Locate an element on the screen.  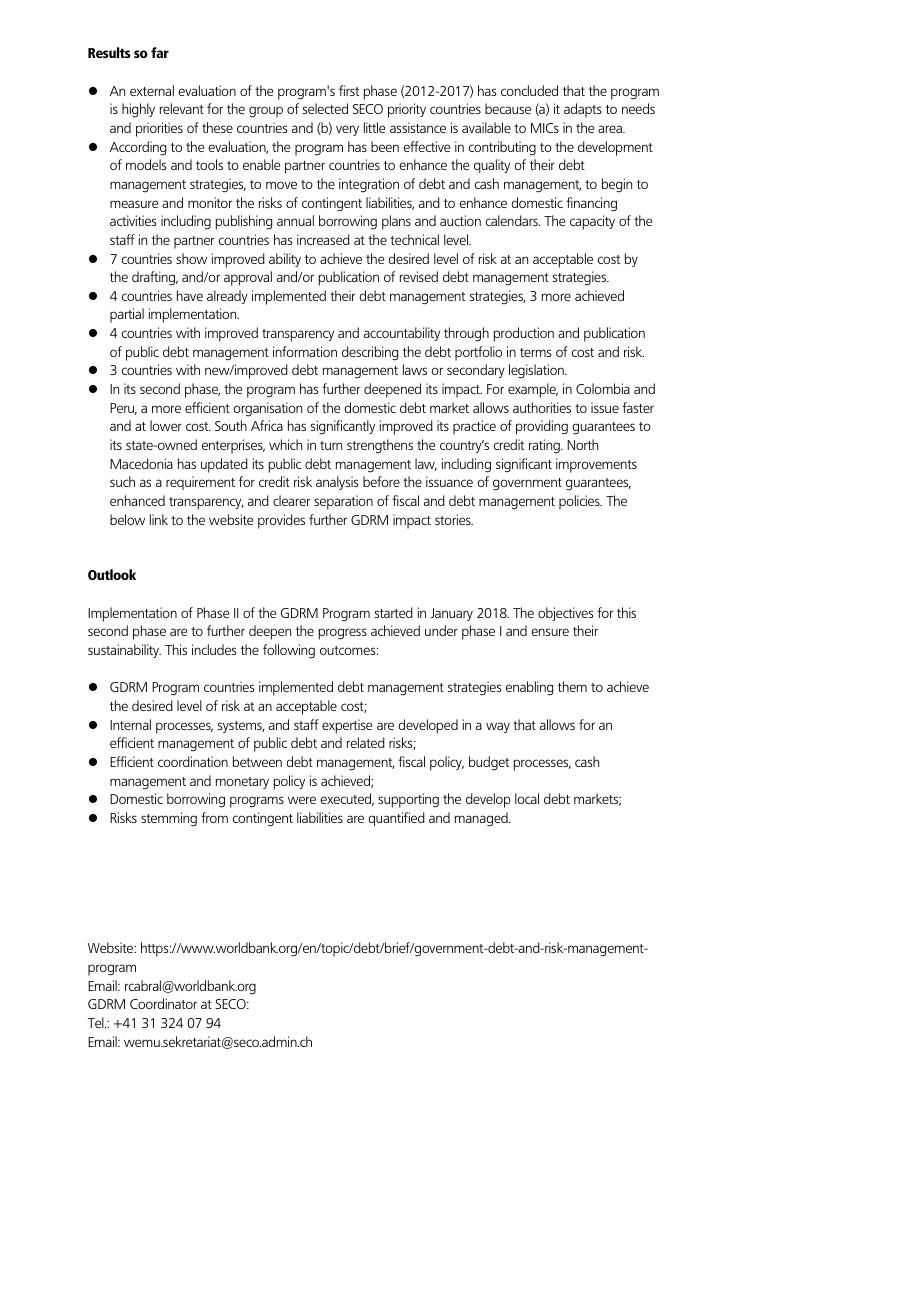
adapts is located at coordinates (583, 110).
